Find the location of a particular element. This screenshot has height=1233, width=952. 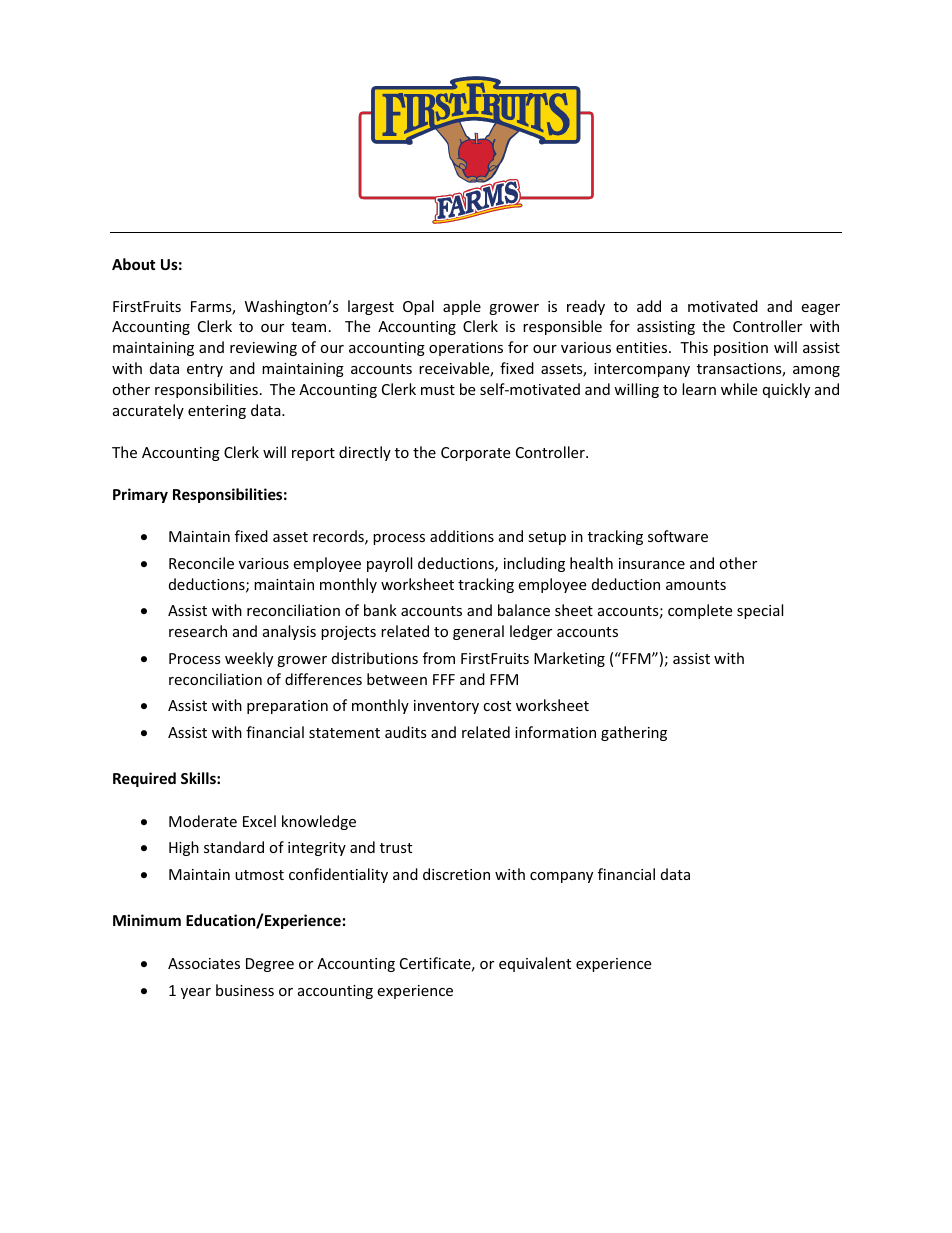

eager is located at coordinates (820, 309).
